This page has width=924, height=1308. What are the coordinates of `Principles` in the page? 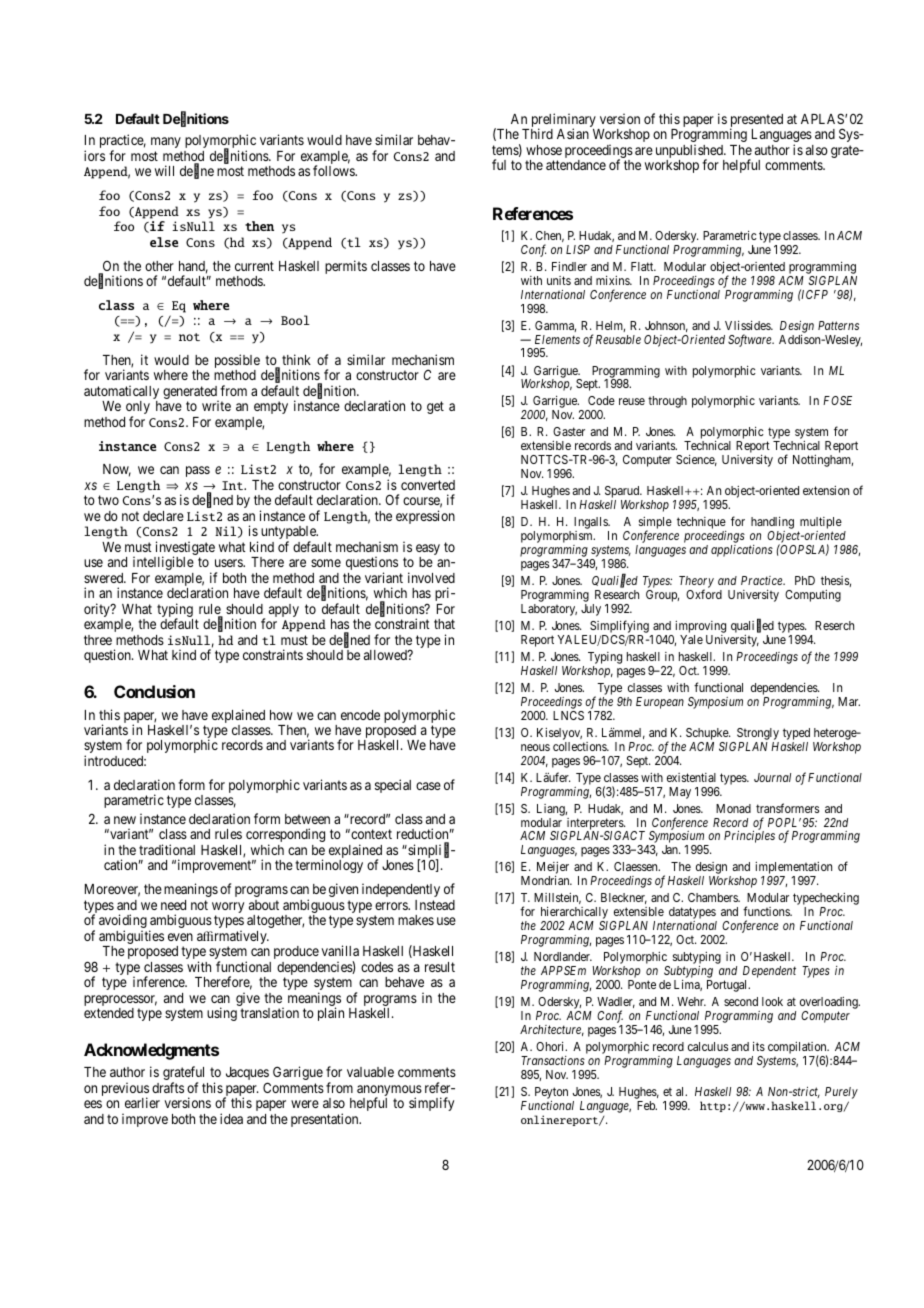 It's located at (749, 837).
